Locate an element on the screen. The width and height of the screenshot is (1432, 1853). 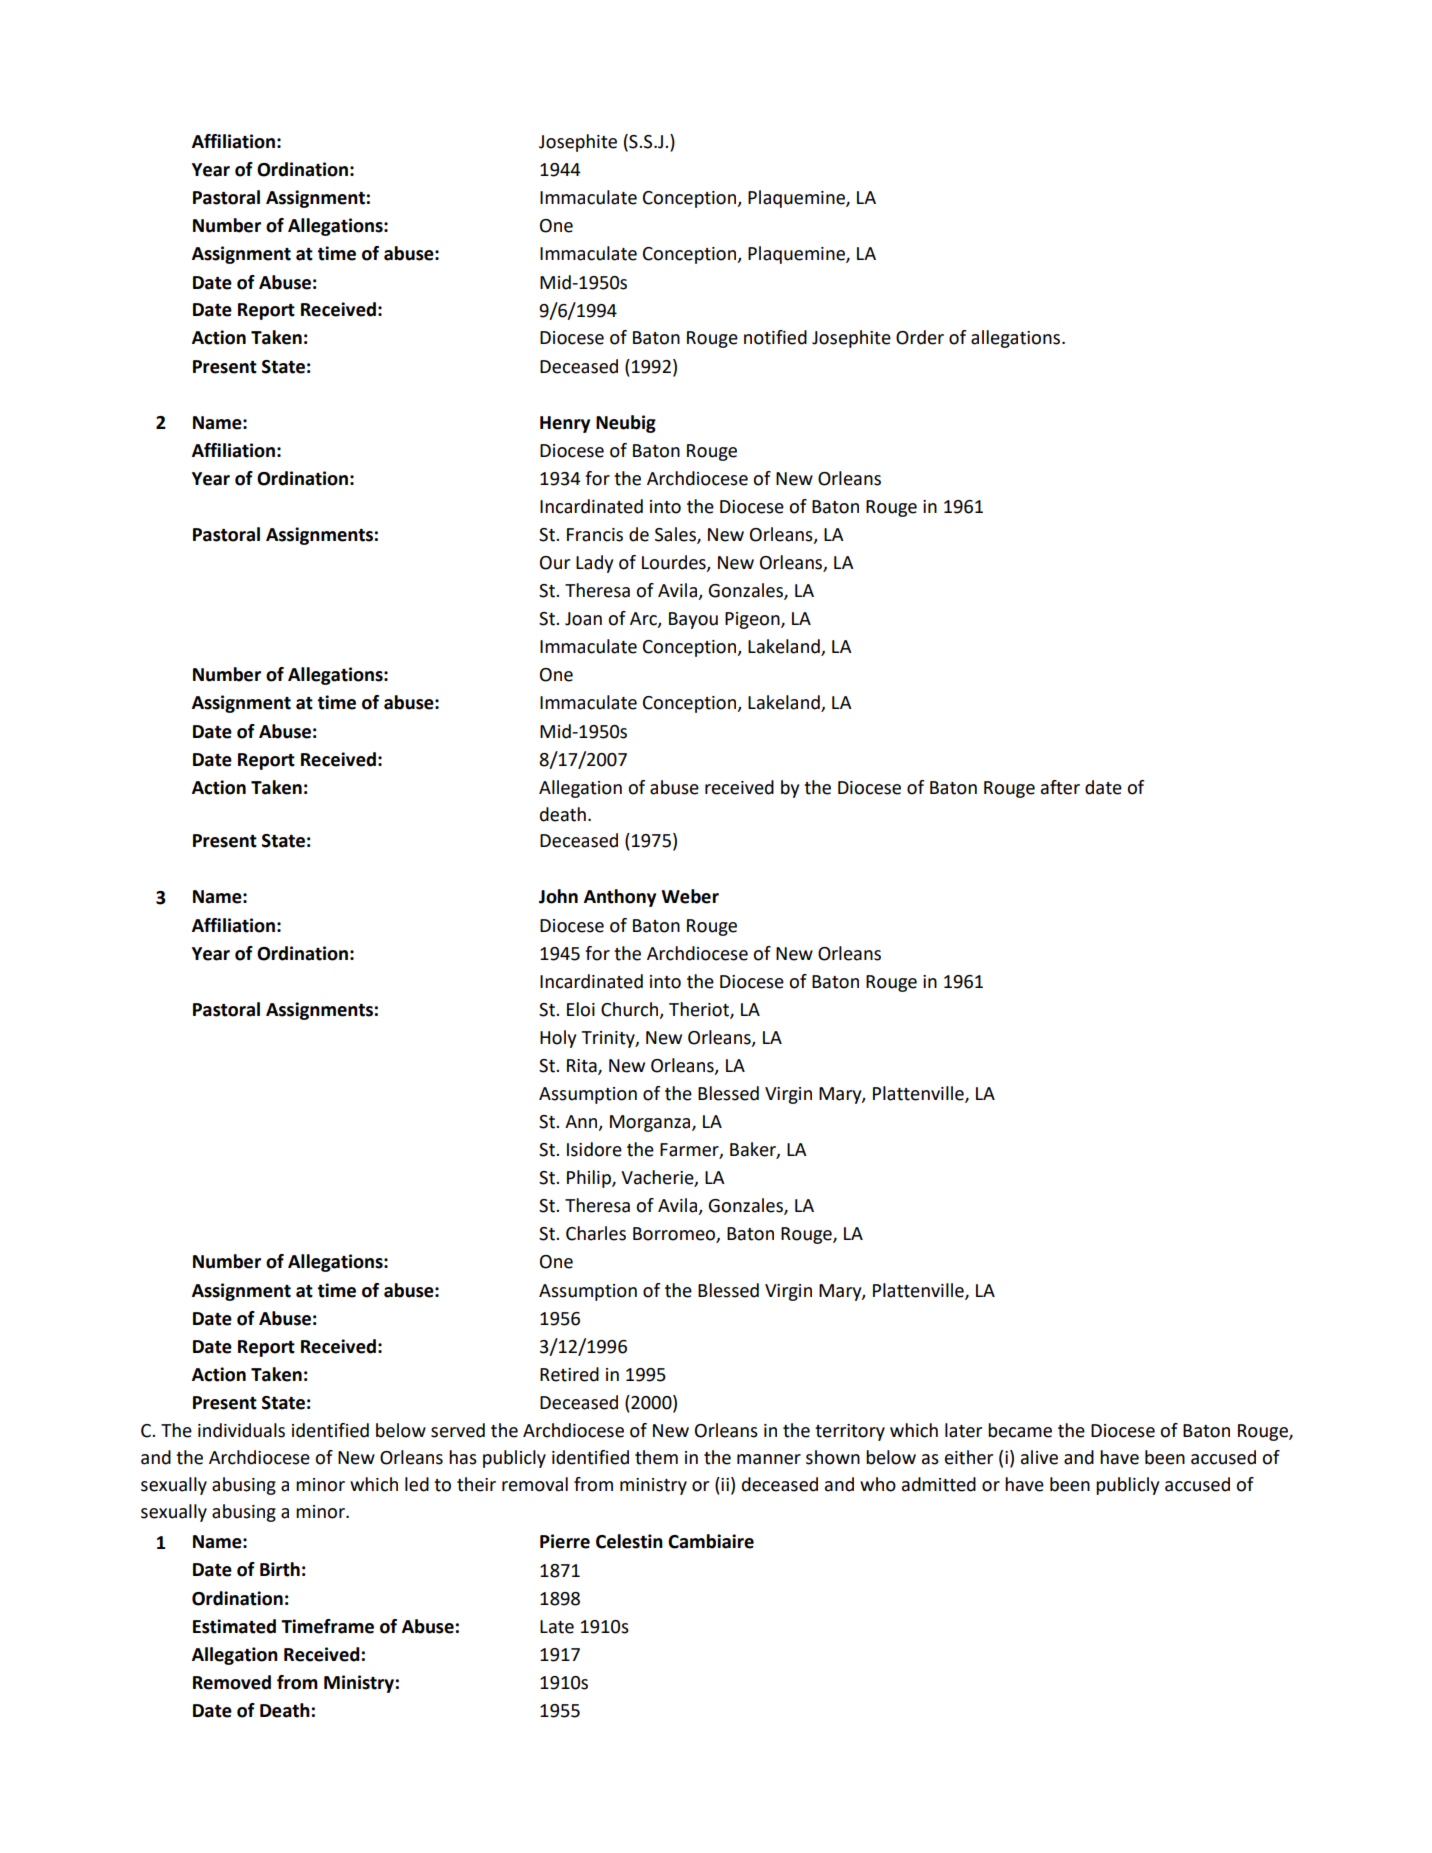
notified is located at coordinates (775, 337).
